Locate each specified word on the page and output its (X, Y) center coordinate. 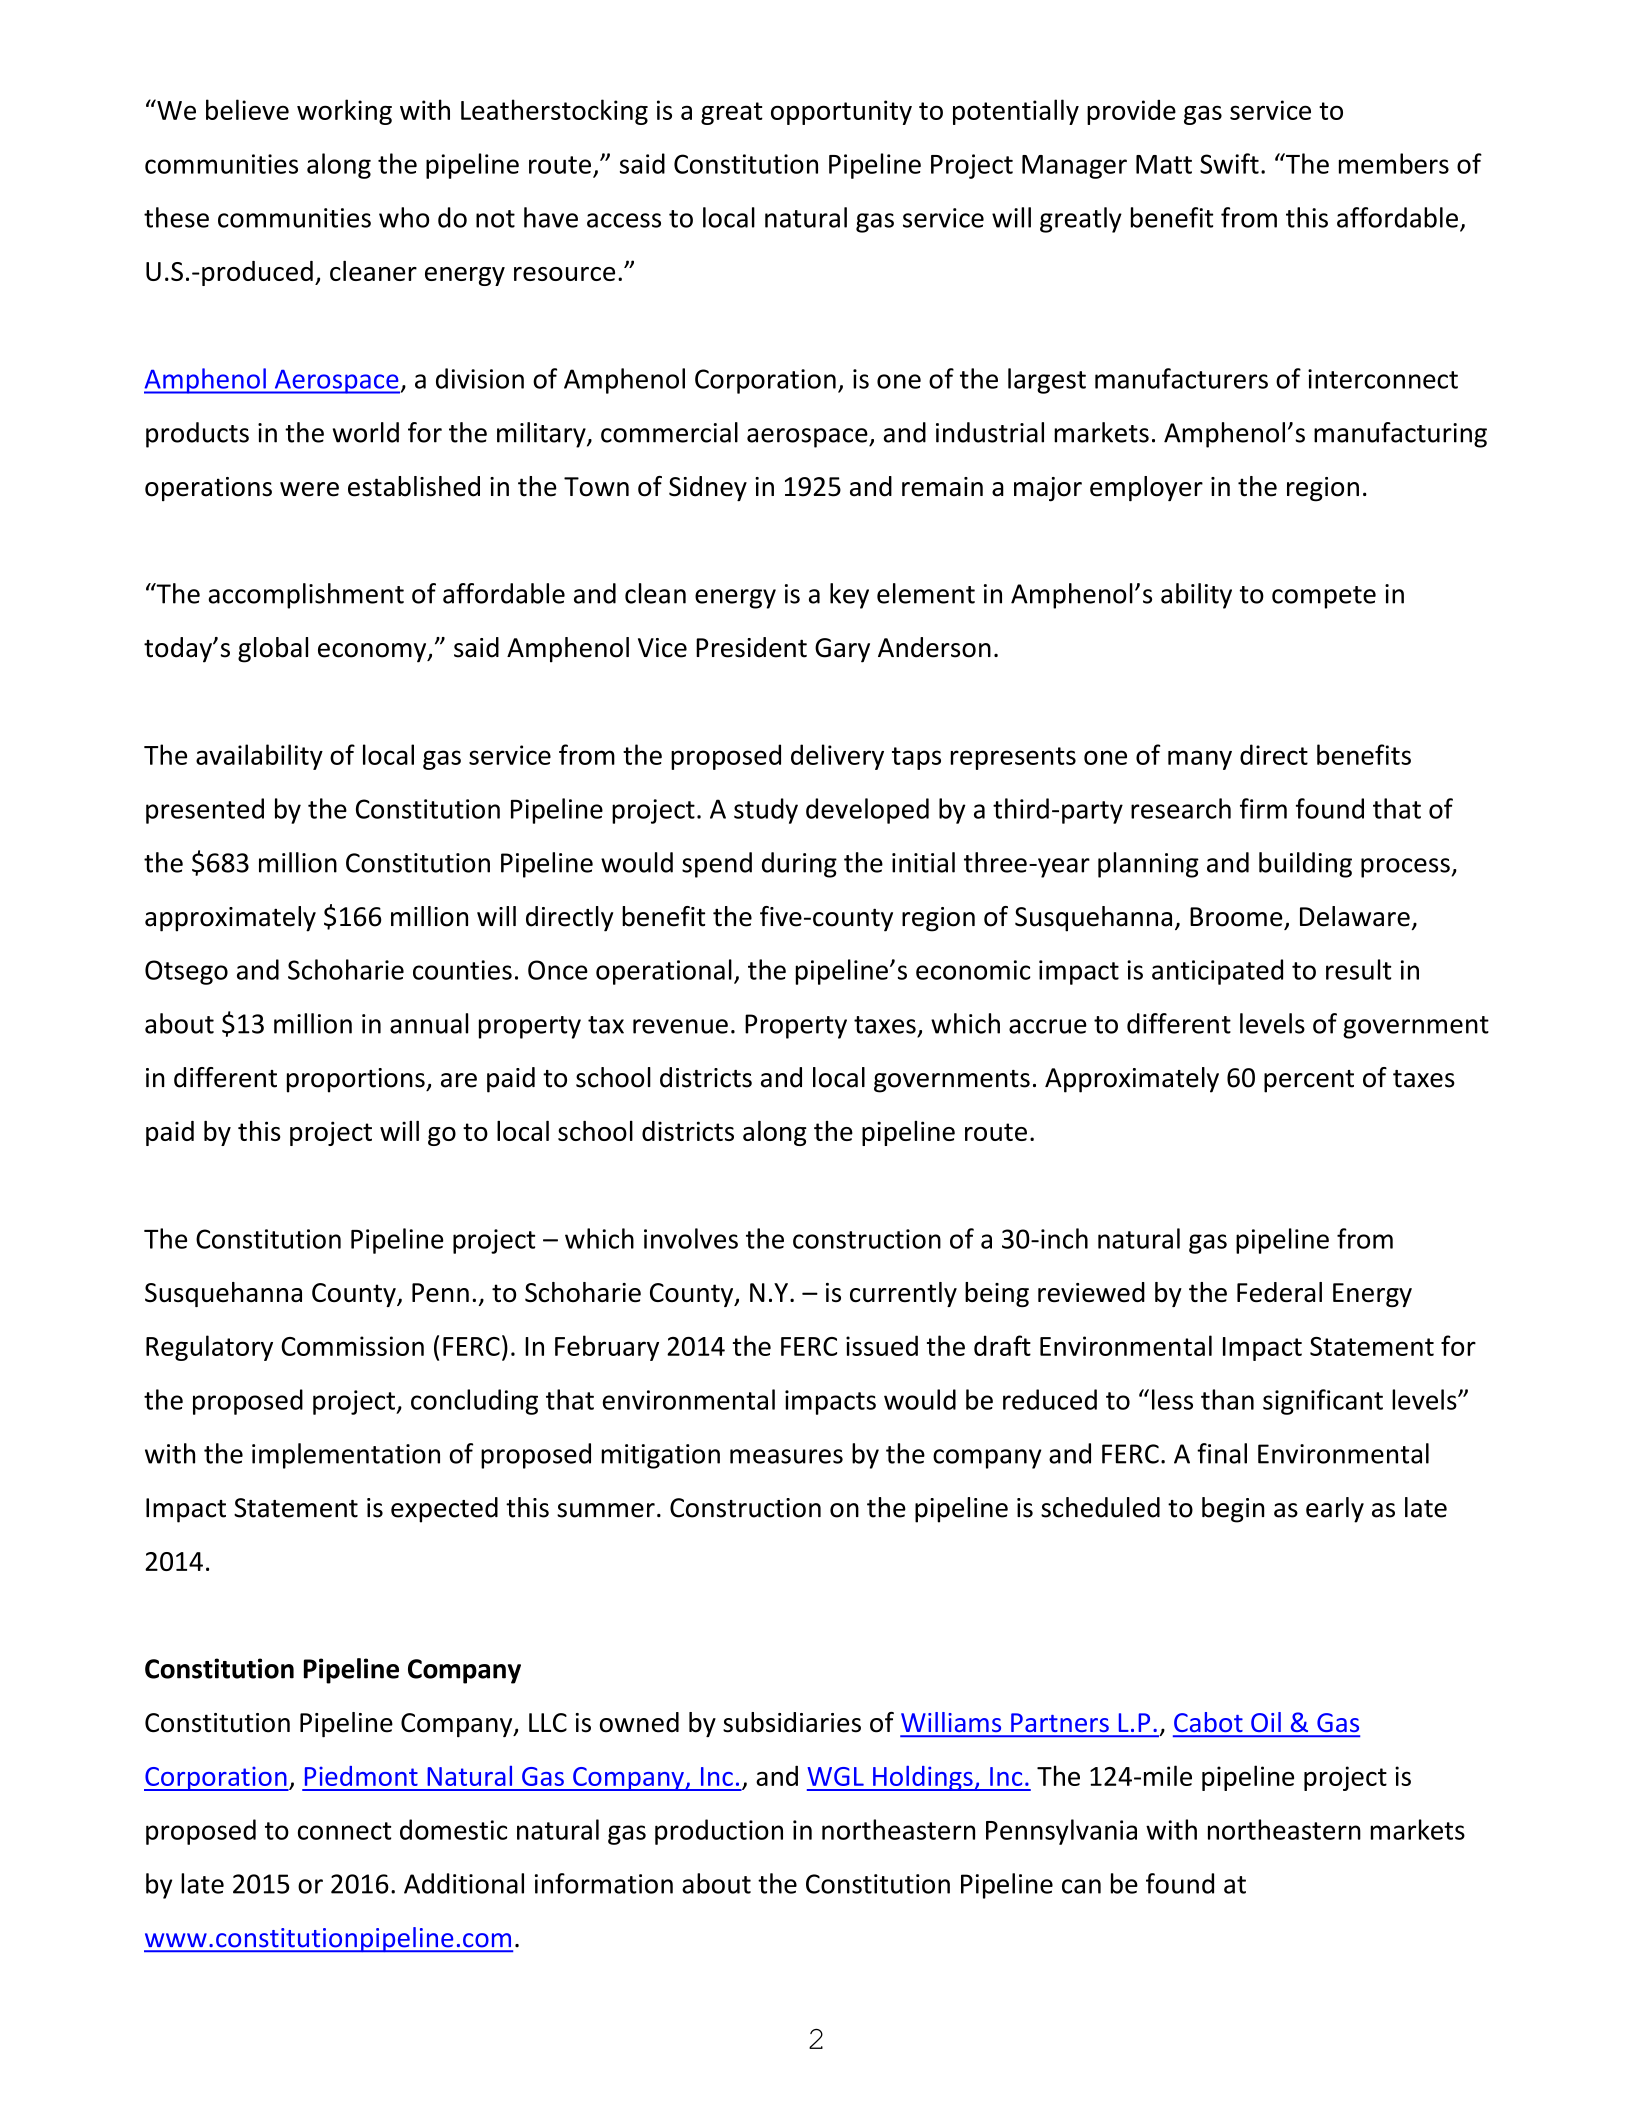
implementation (346, 1456)
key (849, 596)
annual (429, 1023)
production (719, 1832)
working (344, 112)
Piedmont (361, 1776)
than (1227, 1399)
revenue (680, 1026)
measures (786, 1456)
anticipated (1217, 972)
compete (1324, 597)
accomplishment (306, 596)
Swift (1229, 163)
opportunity (841, 112)
